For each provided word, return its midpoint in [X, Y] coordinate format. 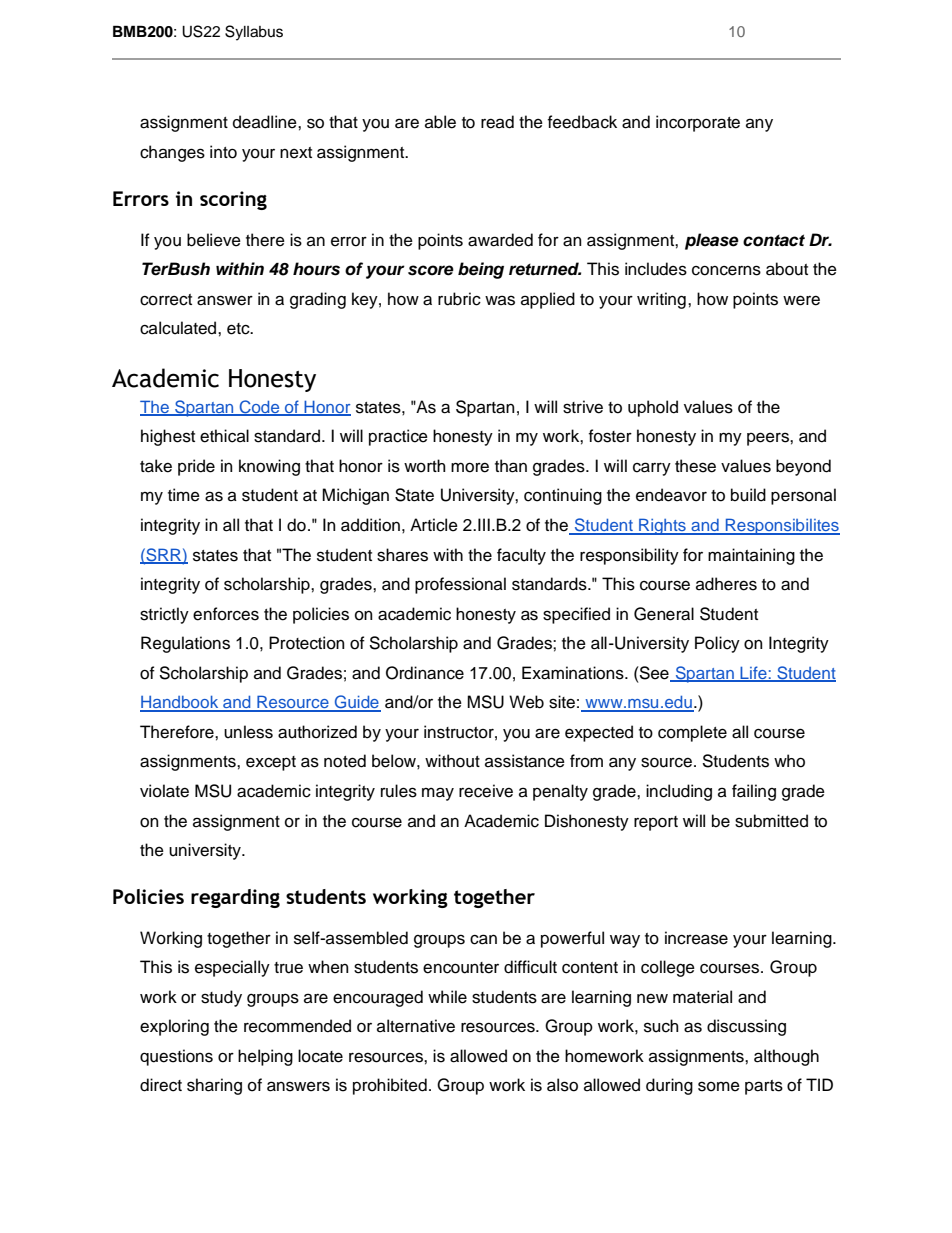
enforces [226, 614]
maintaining [751, 556]
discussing [746, 1027]
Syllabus [254, 33]
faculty [521, 556]
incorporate [698, 123]
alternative [416, 1026]
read [497, 122]
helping [265, 1057]
